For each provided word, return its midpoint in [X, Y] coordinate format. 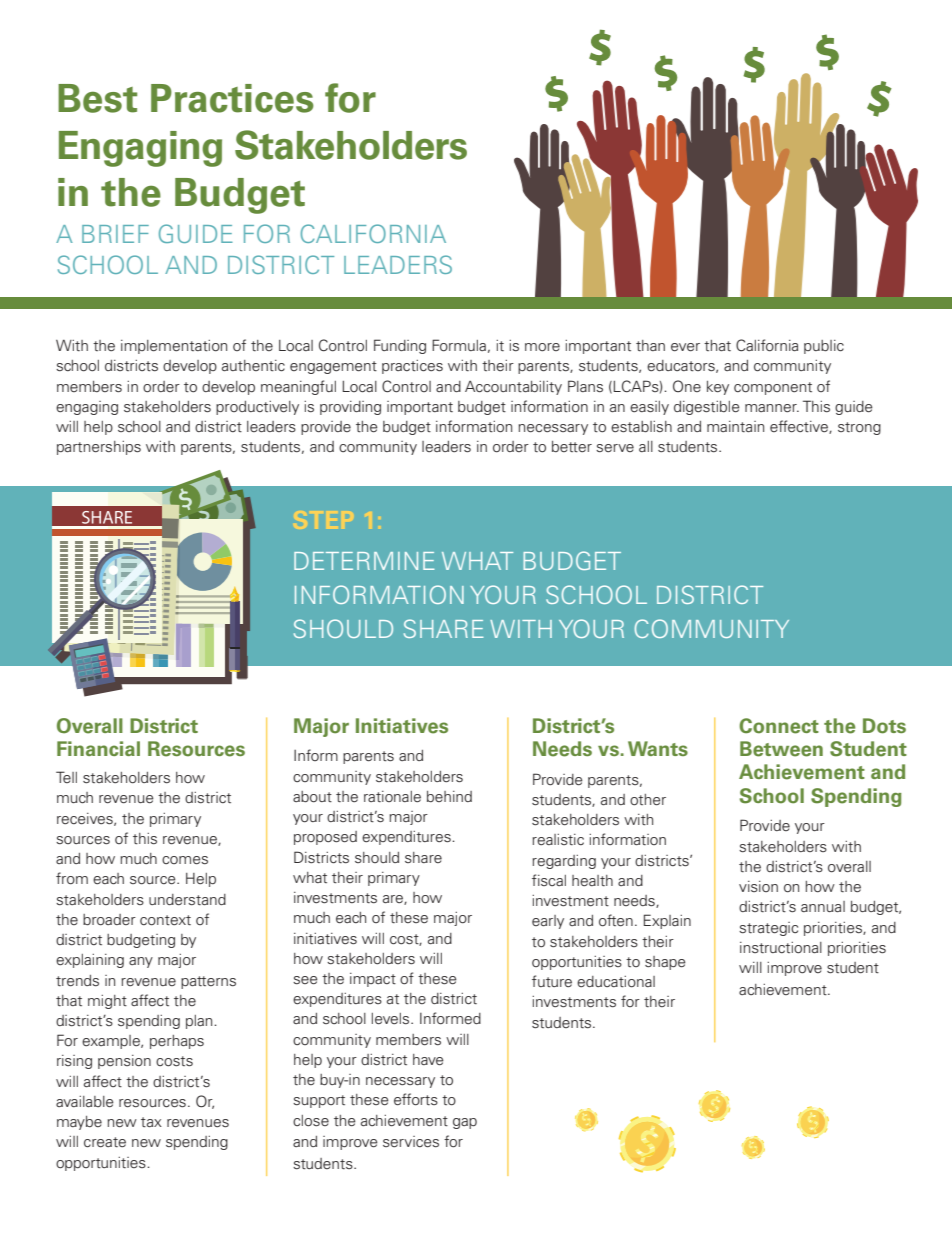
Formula [459, 345]
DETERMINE [364, 561]
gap [465, 1123]
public [824, 347]
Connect [779, 726]
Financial [98, 748]
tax [151, 1122]
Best [97, 98]
